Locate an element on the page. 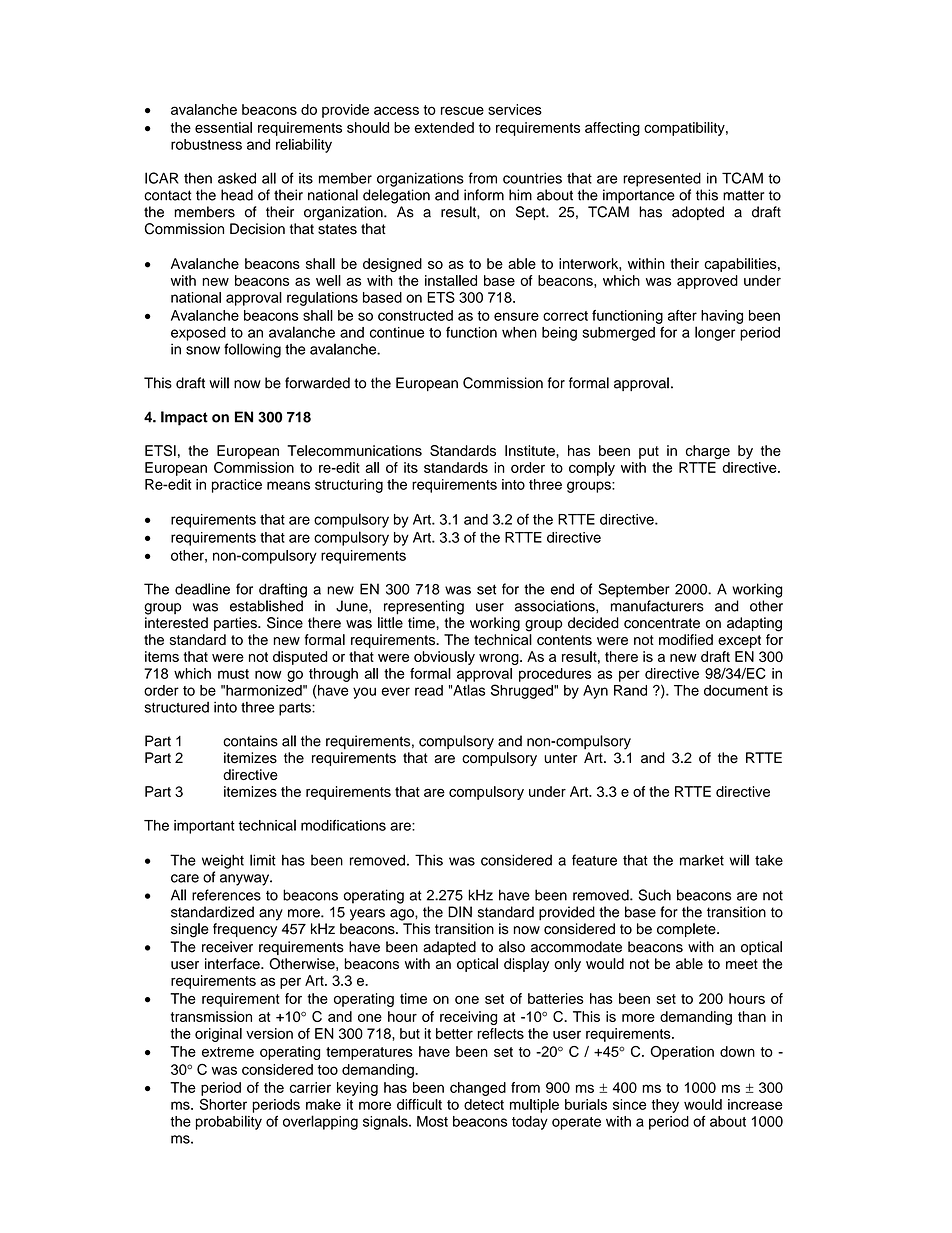 This image has height=1233, width=952. ago is located at coordinates (403, 915).
